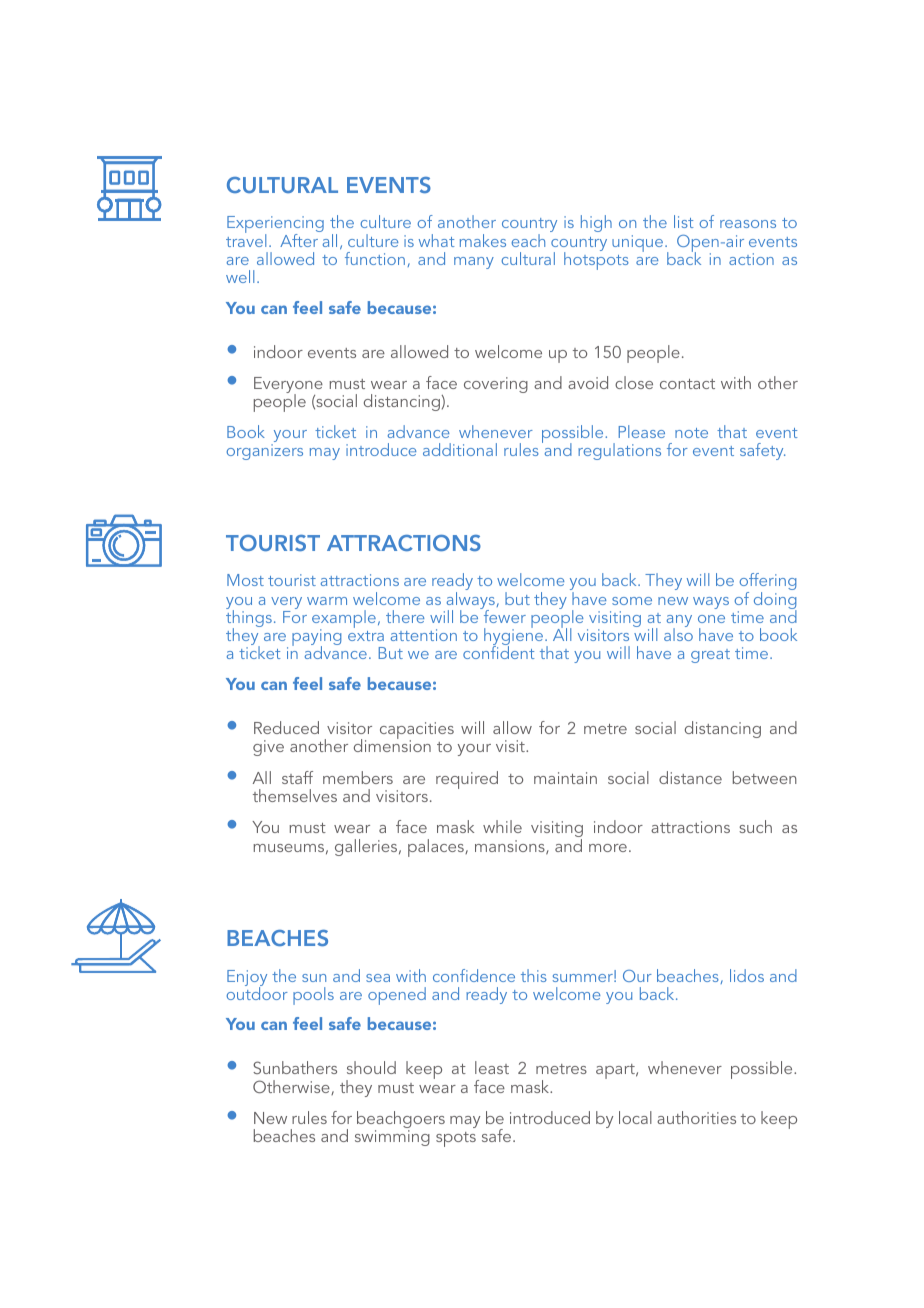 The width and height of the screenshot is (924, 1308). Describe the element at coordinates (316, 639) in the screenshot. I see `paying` at that location.
